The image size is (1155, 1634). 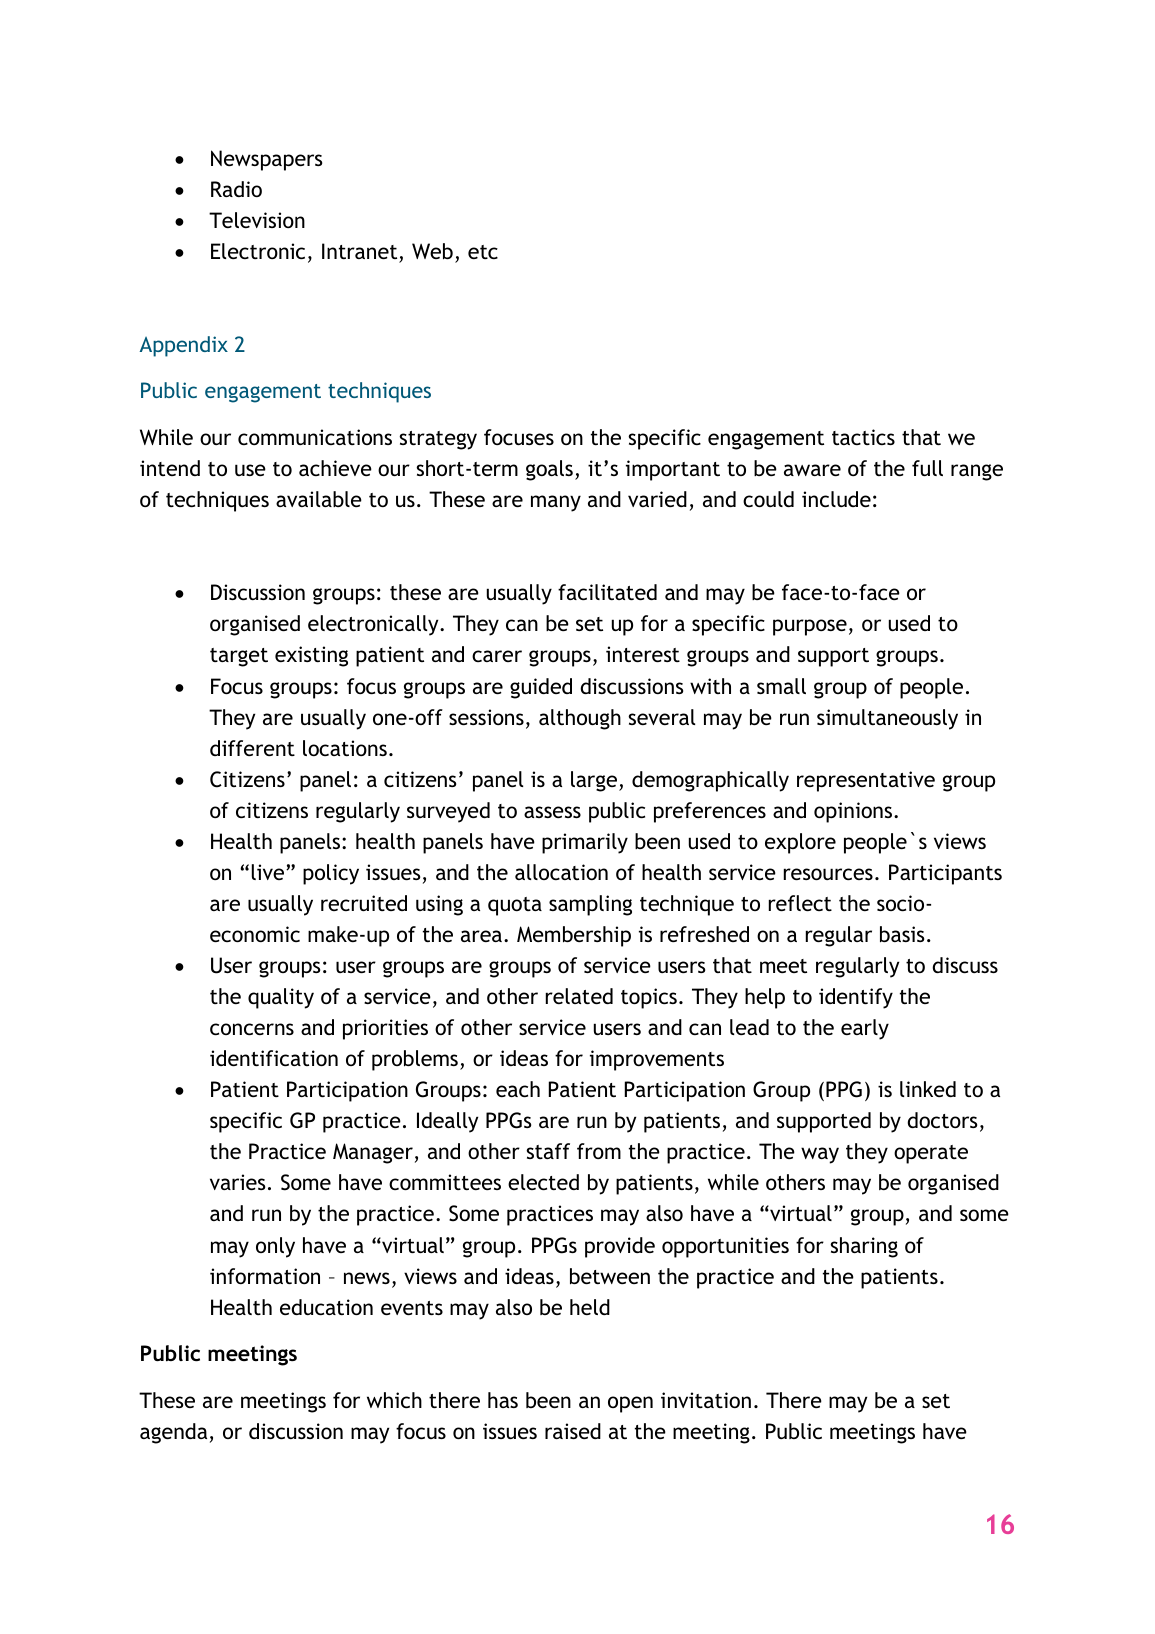 What do you see at coordinates (257, 220) in the page?
I see `Television` at bounding box center [257, 220].
